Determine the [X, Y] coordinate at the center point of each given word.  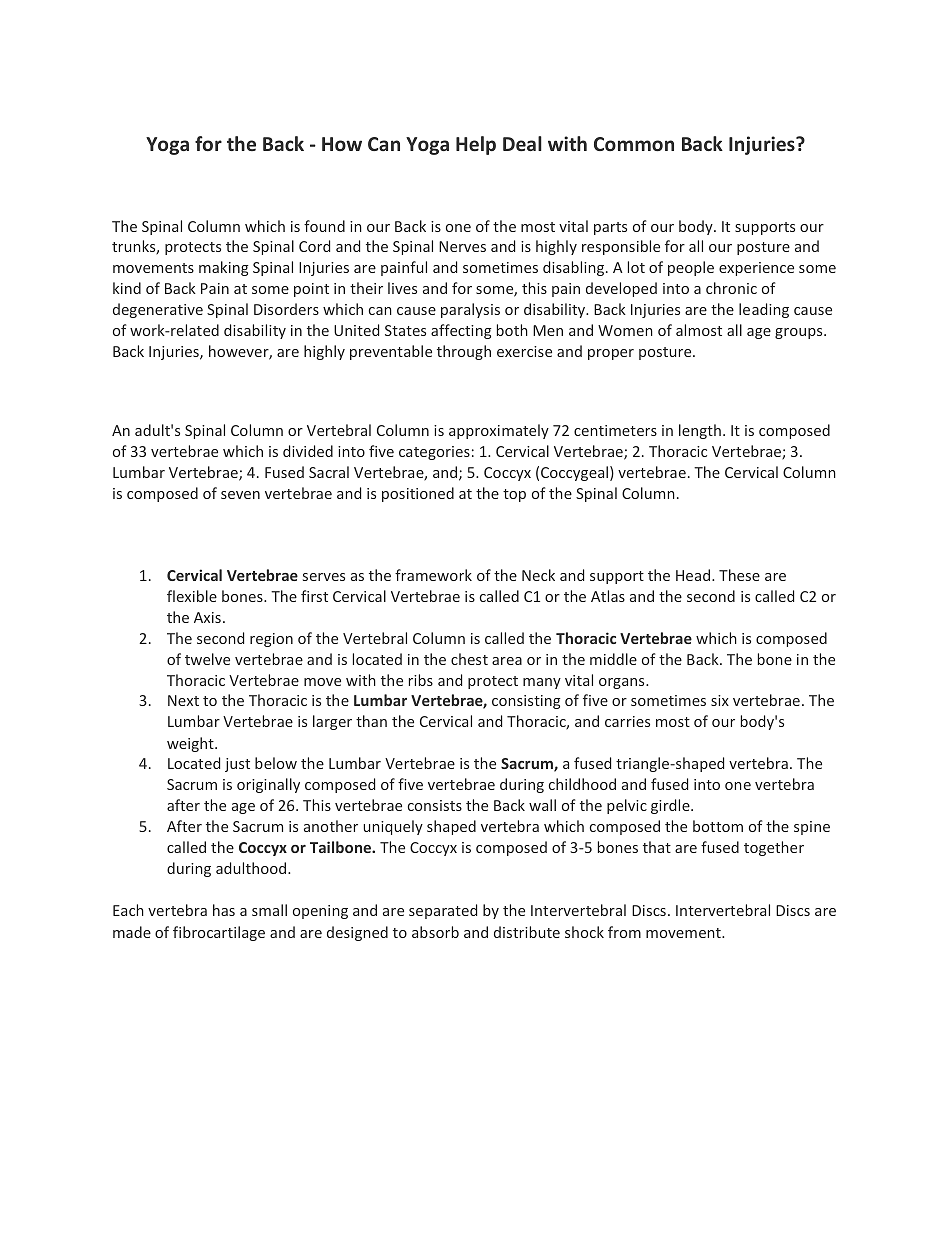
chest [469, 659]
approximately [499, 431]
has [224, 910]
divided [308, 451]
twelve [207, 659]
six [720, 700]
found [324, 226]
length [700, 431]
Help [476, 145]
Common [634, 144]
